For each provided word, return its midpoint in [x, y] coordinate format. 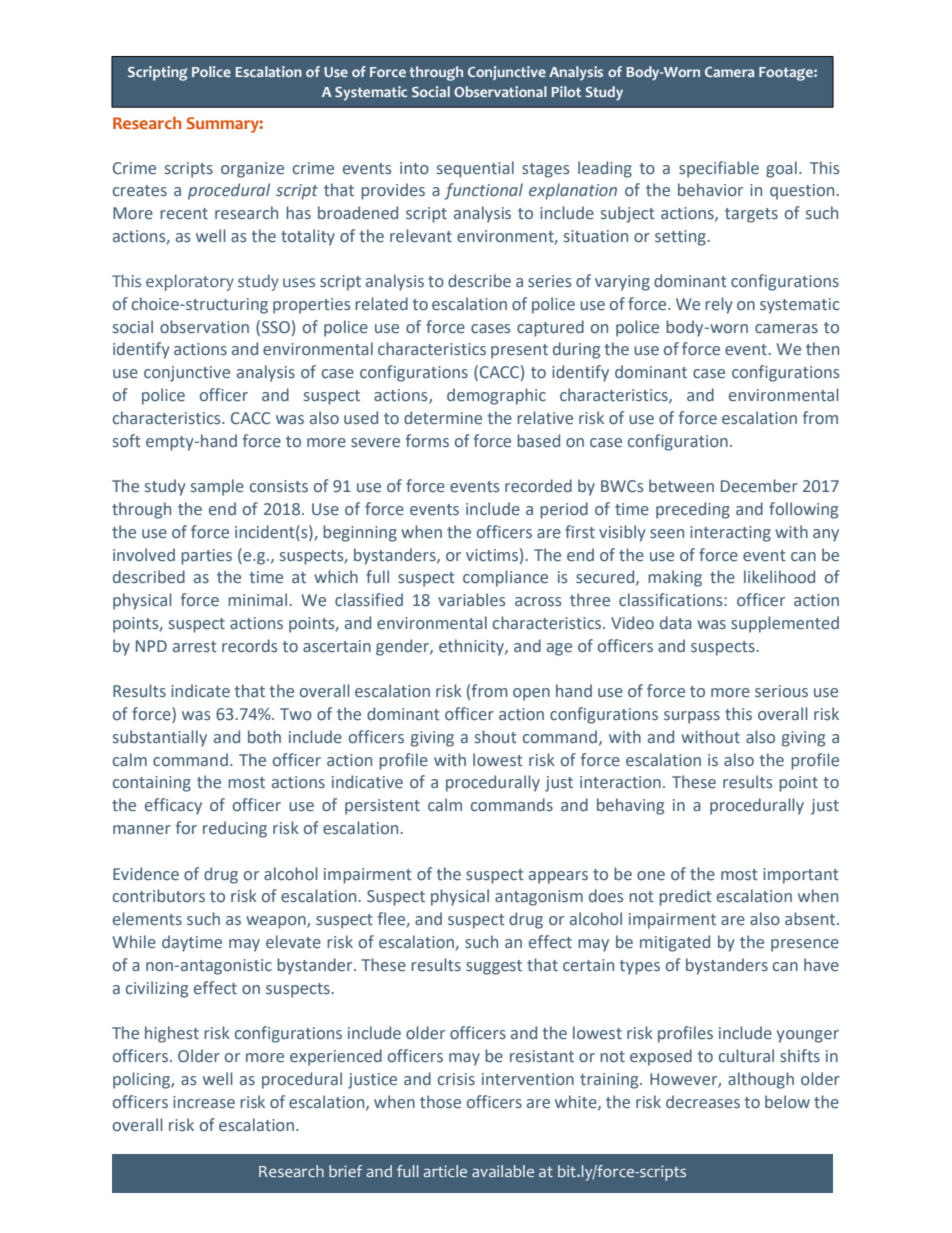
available [503, 1171]
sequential [475, 169]
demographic [496, 396]
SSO [276, 327]
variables [471, 600]
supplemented [785, 624]
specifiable [719, 169]
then [822, 349]
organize [252, 170]
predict [685, 897]
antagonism [539, 898]
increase [204, 1102]
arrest [195, 647]
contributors [159, 896]
